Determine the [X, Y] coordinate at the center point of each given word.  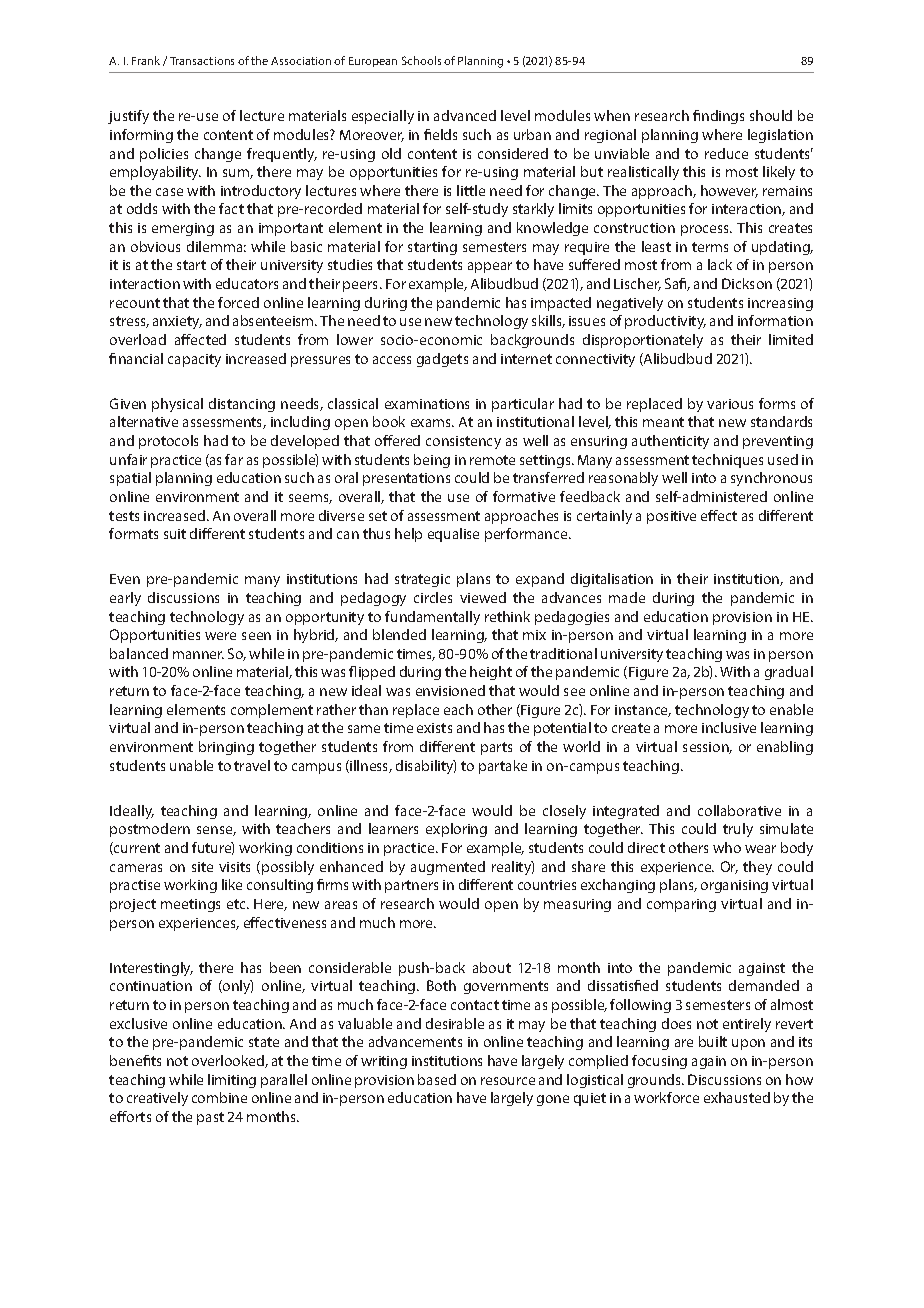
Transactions [202, 61]
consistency [463, 442]
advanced [465, 115]
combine [219, 1097]
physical [177, 405]
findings [718, 117]
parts [496, 748]
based [437, 1079]
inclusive [729, 727]
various [730, 404]
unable [191, 765]
